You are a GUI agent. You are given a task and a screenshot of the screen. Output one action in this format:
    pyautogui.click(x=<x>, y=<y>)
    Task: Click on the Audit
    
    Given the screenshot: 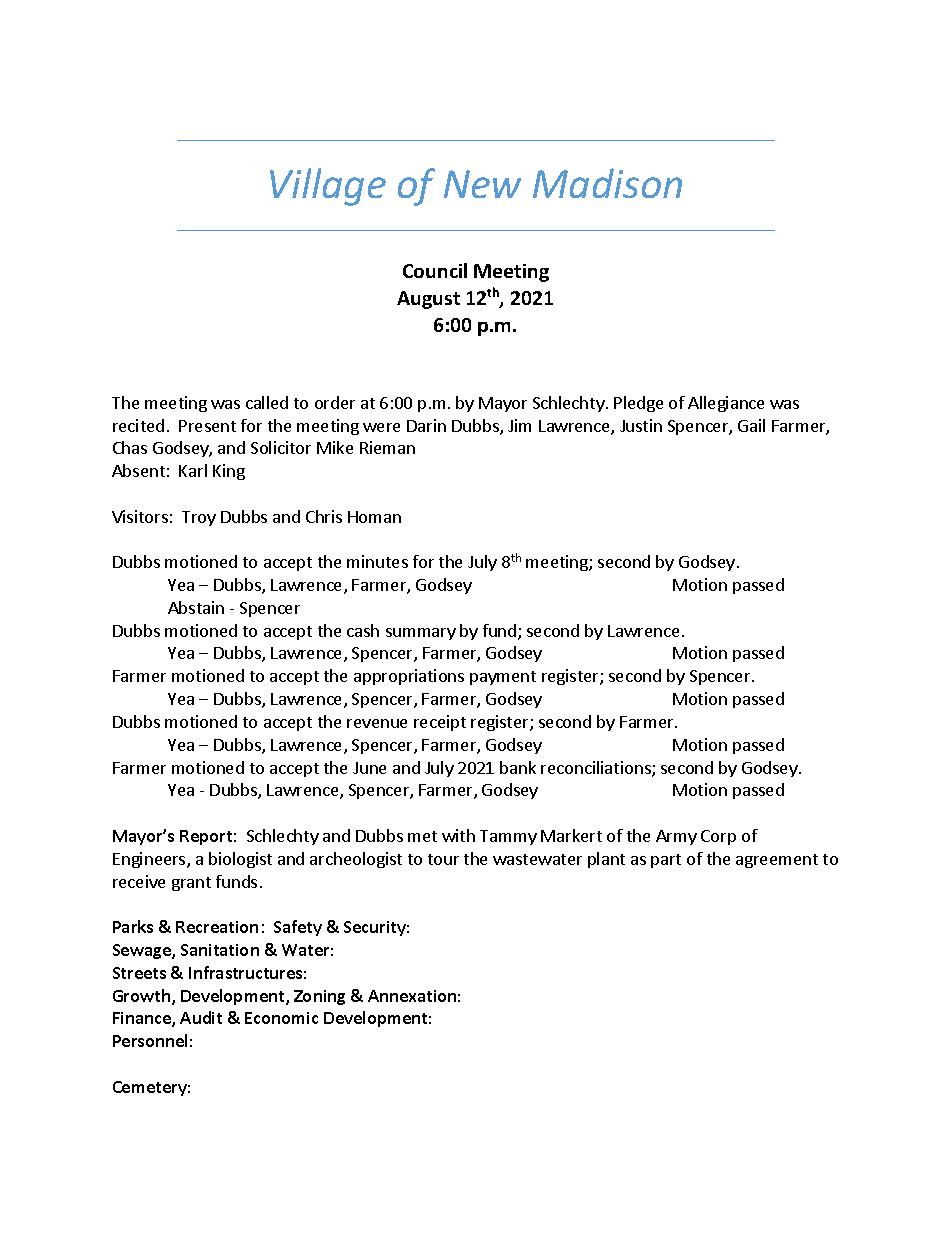 What is the action you would take?
    pyautogui.click(x=201, y=1017)
